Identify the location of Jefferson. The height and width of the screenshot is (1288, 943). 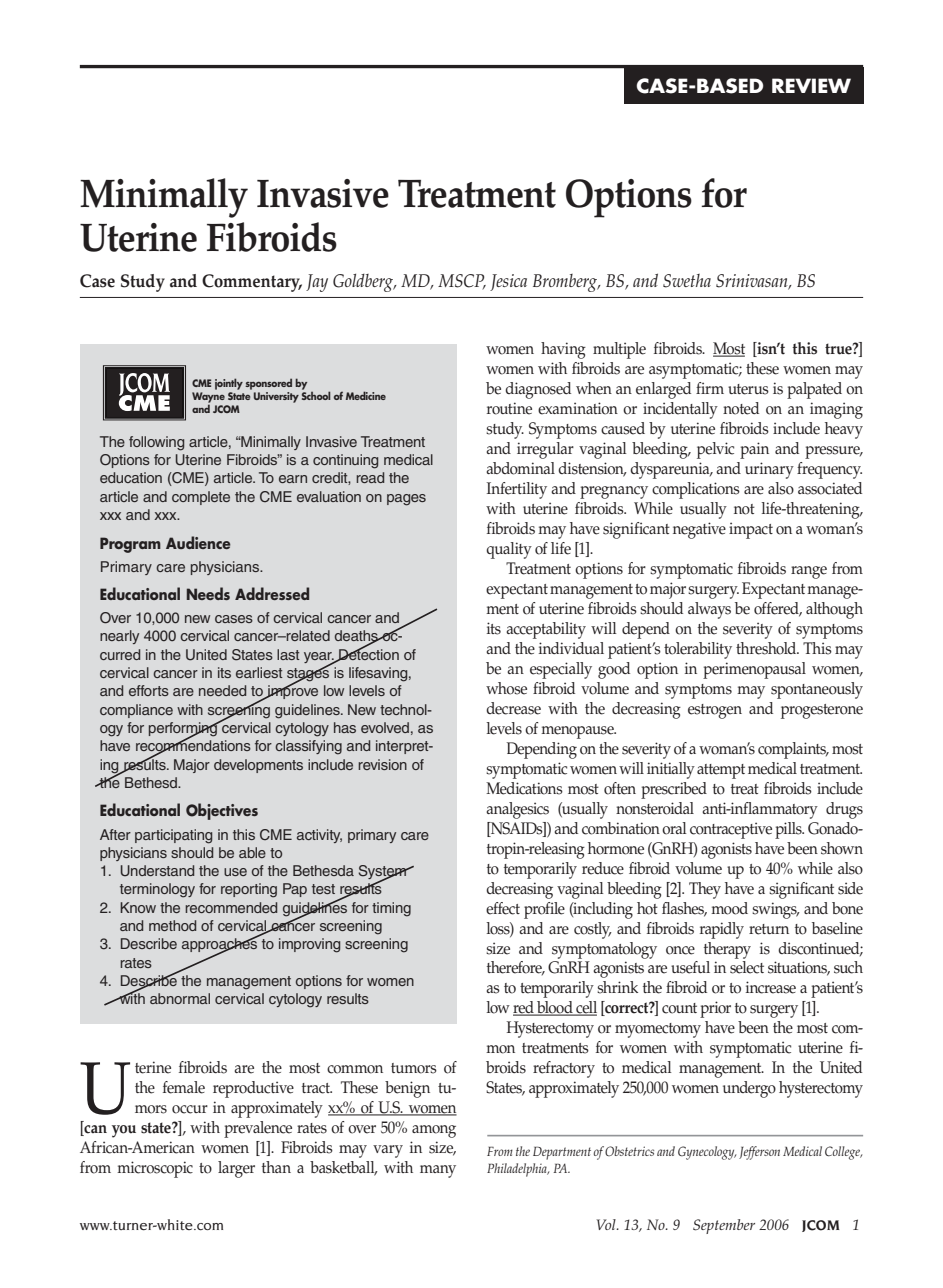
(759, 1153).
